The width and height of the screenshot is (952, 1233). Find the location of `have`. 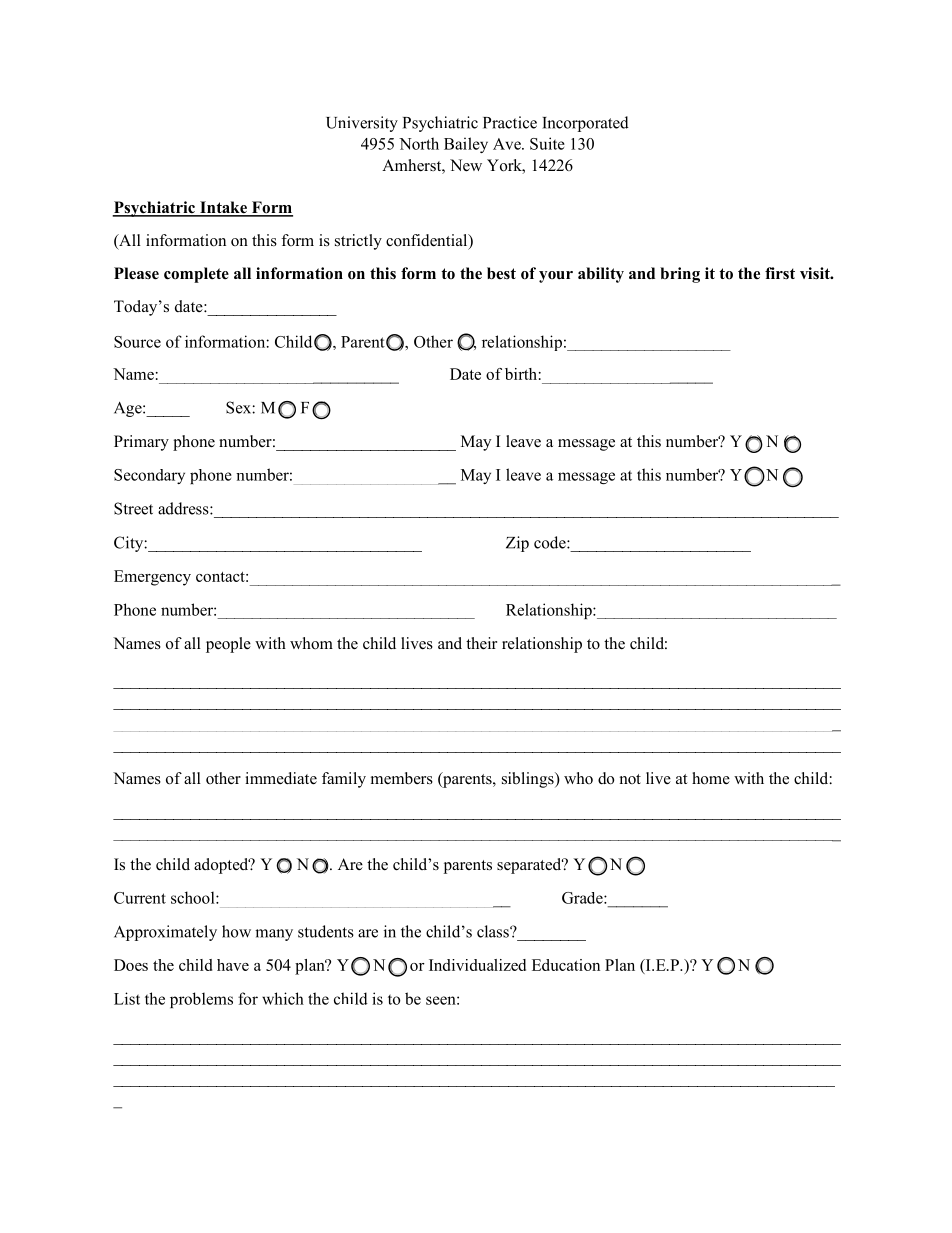

have is located at coordinates (233, 965).
